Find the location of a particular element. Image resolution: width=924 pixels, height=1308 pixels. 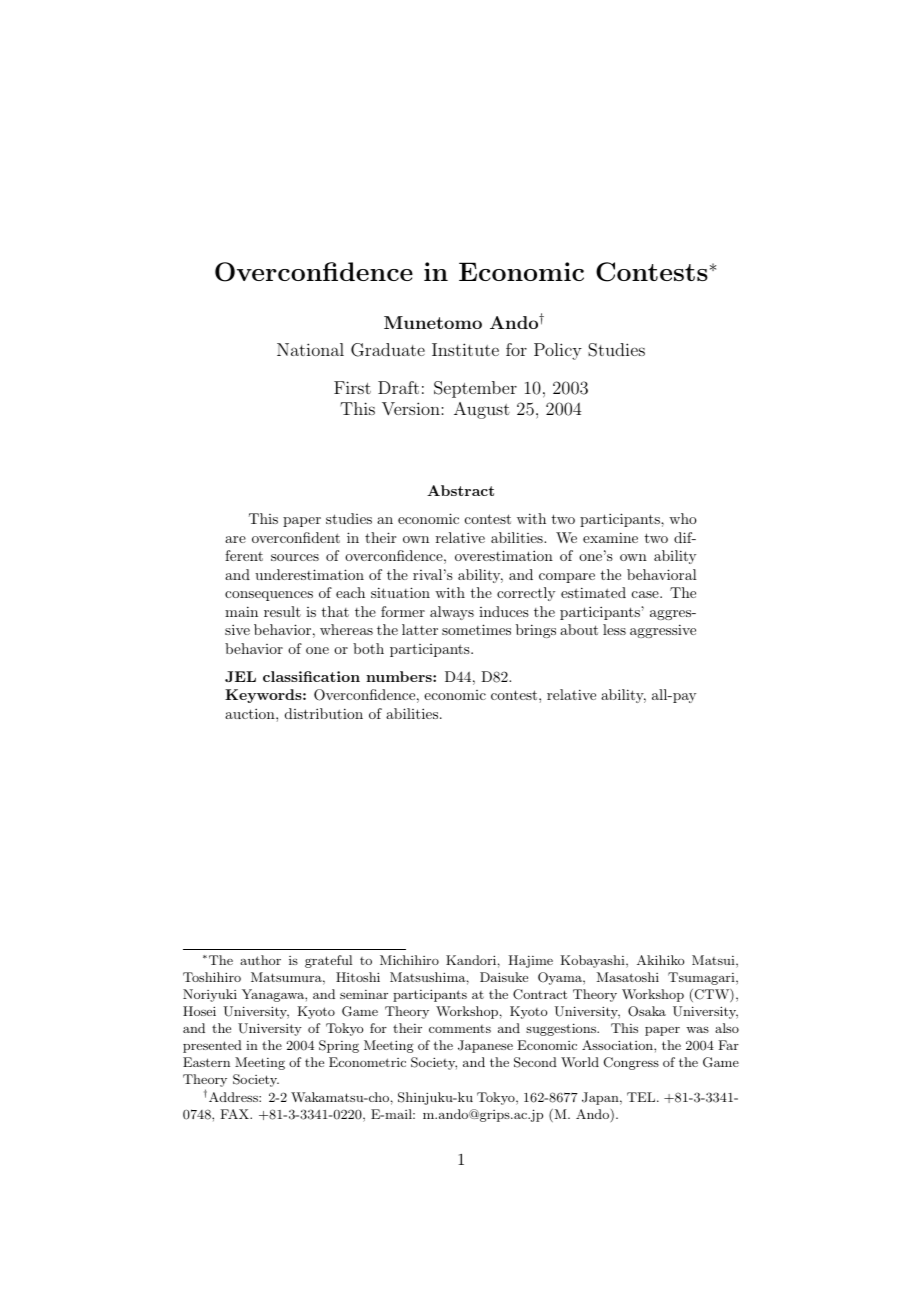

sometimes is located at coordinates (476, 629).
